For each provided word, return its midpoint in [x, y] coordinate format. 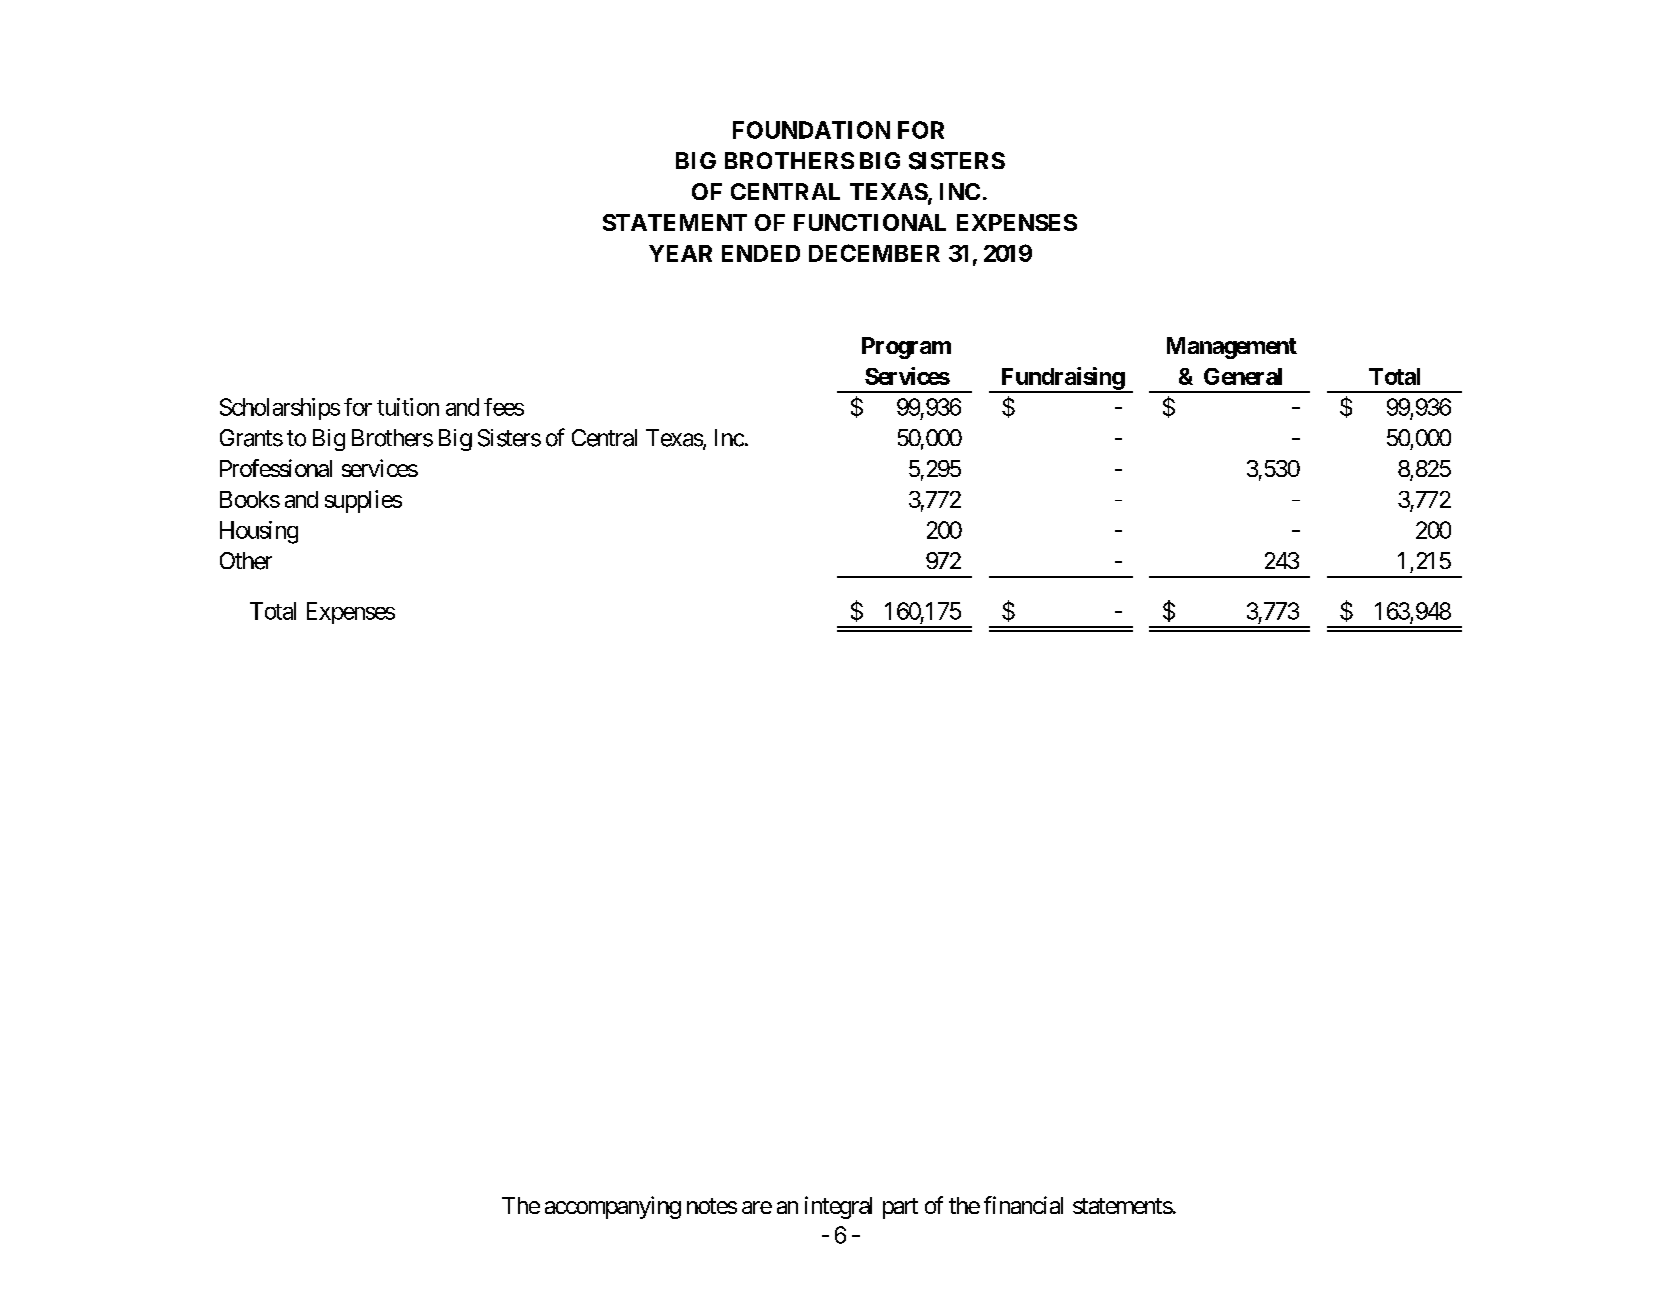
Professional [276, 468]
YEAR [680, 253]
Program [906, 348]
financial [1023, 1205]
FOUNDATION [811, 130]
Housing [259, 532]
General [1243, 376]
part [900, 1208]
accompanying [613, 1207]
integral [838, 1207]
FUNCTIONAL [870, 222]
